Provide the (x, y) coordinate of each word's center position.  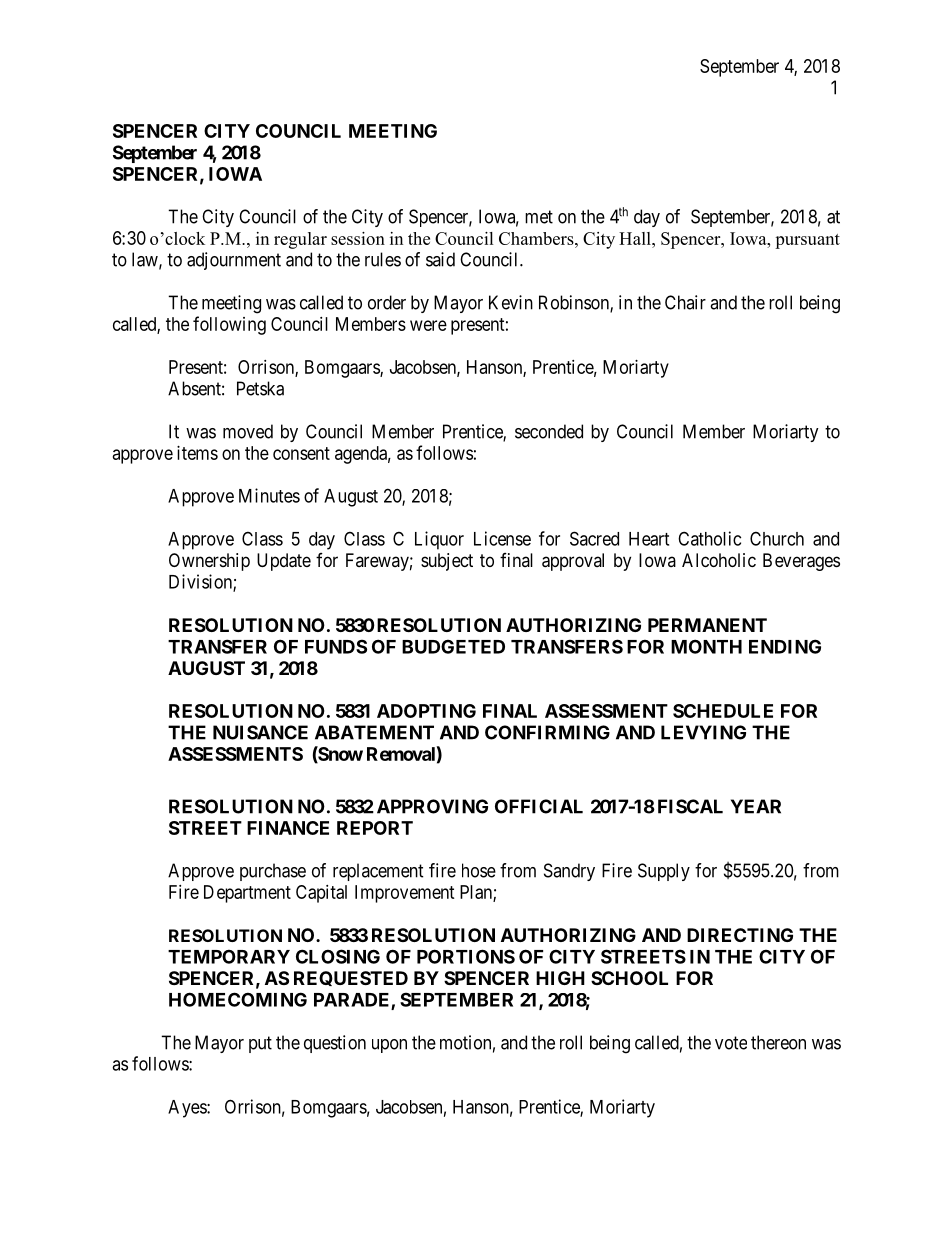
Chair (685, 302)
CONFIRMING (547, 732)
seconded (549, 431)
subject (447, 562)
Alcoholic (719, 560)
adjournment (234, 261)
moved (248, 431)
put (260, 1044)
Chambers (537, 238)
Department (247, 894)
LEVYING (703, 732)
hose (479, 870)
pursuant (807, 241)
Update (284, 562)
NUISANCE (260, 732)
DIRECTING (740, 935)
